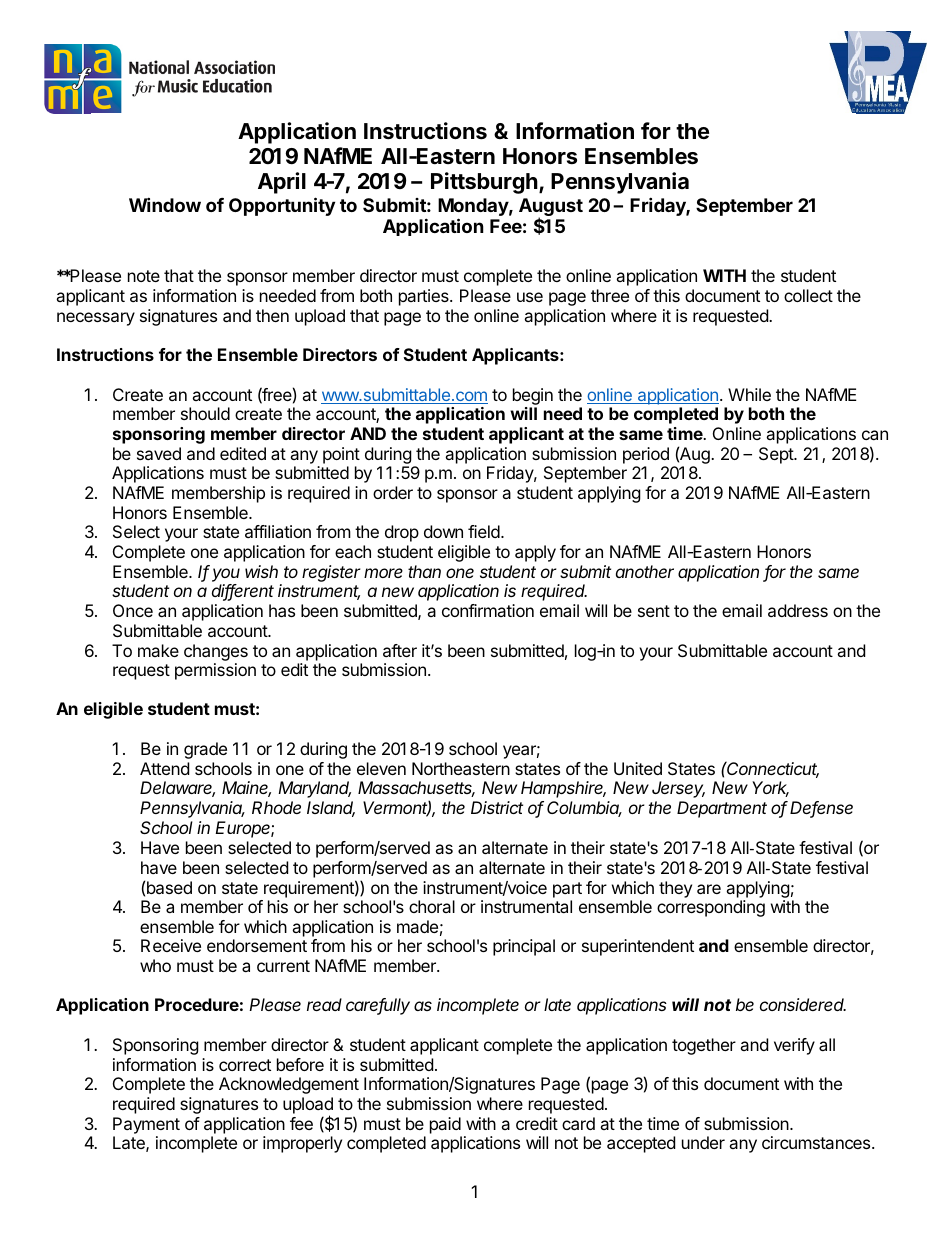 This screenshot has width=952, height=1233. Describe the element at coordinates (146, 1125) in the screenshot. I see `Payment` at that location.
